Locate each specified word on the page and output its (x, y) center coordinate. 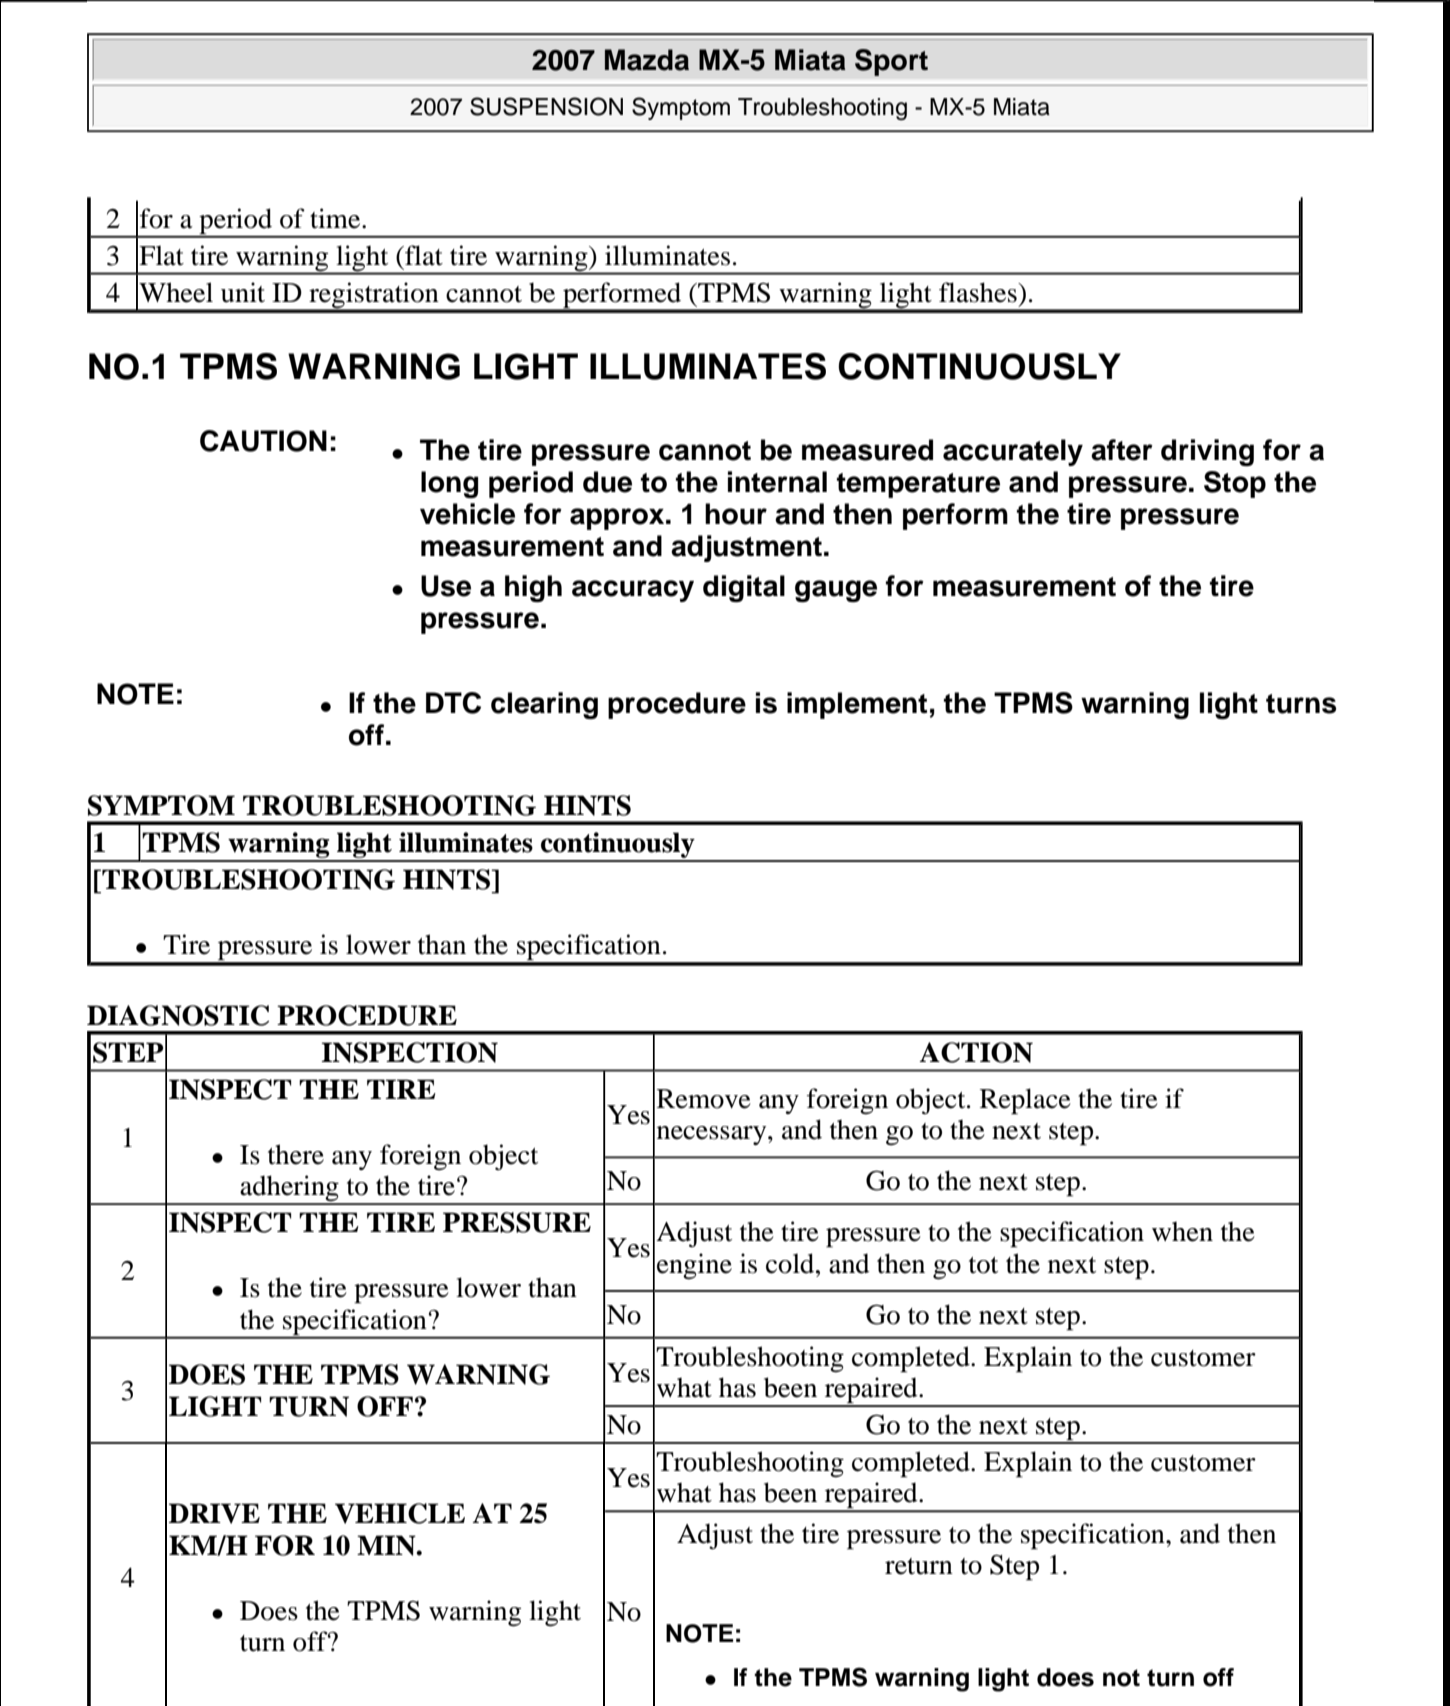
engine (694, 1266)
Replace (1025, 1101)
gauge (836, 591)
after (1122, 450)
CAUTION (263, 441)
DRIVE (214, 1513)
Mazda (647, 60)
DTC (453, 703)
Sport (891, 62)
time (336, 218)
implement (857, 705)
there (296, 1154)
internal (777, 482)
